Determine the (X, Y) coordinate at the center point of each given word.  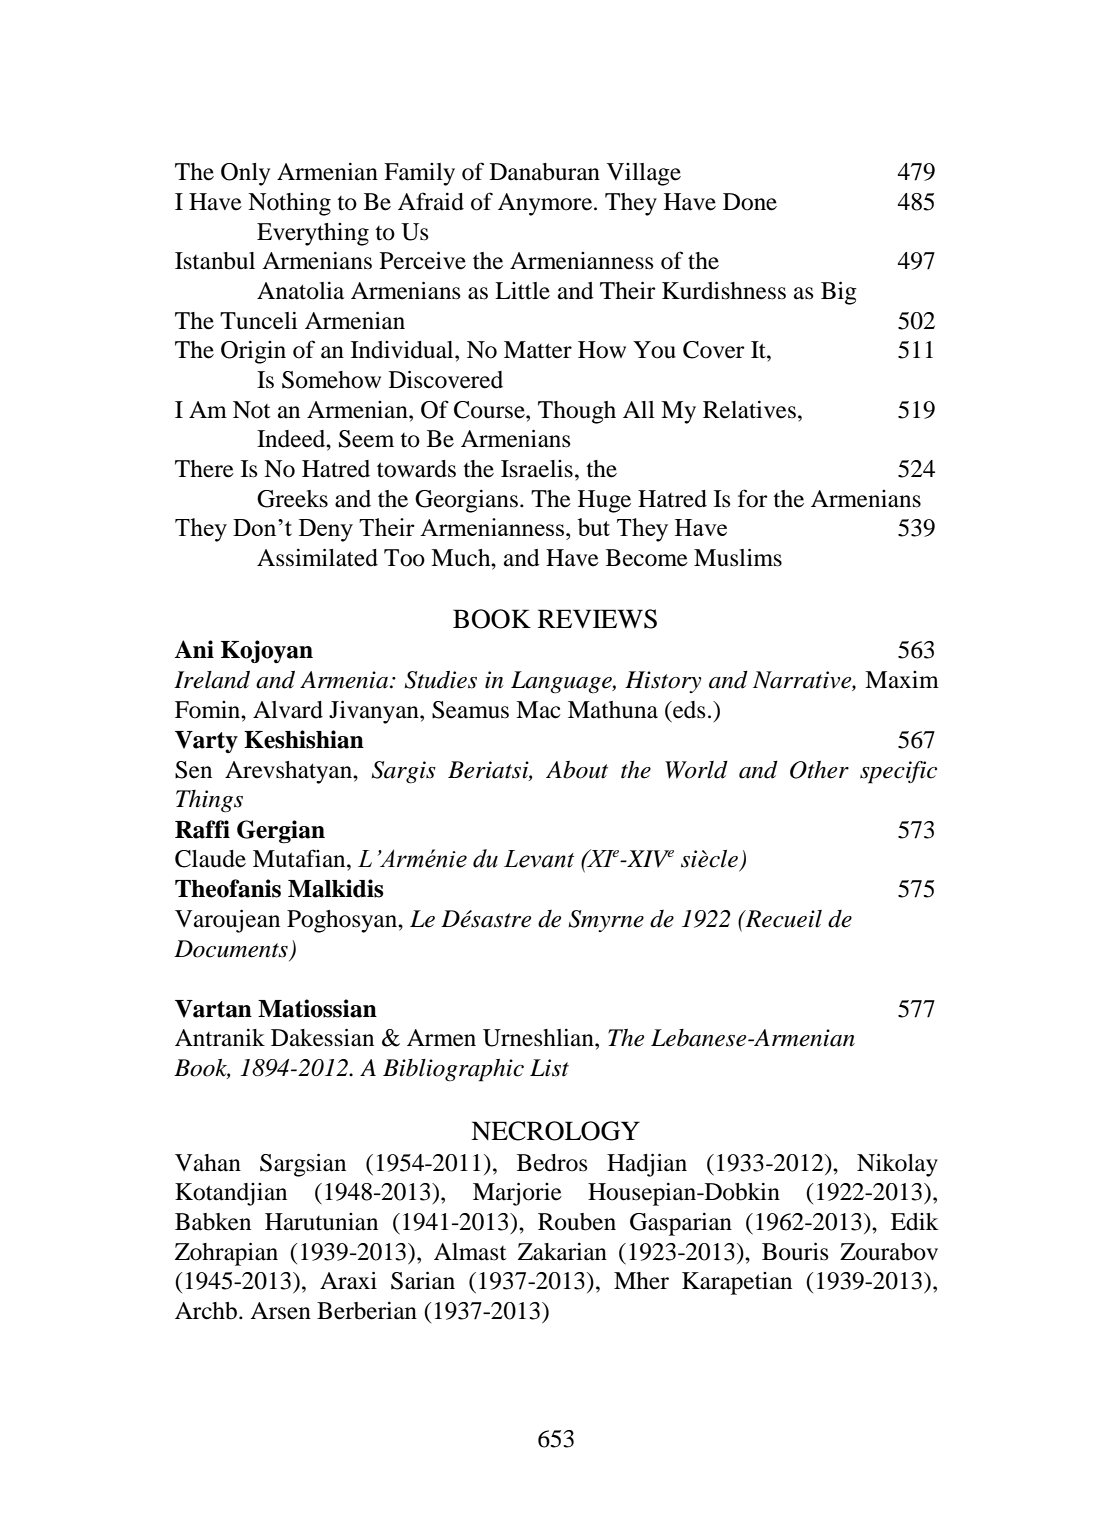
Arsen (280, 1311)
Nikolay (897, 1165)
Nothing (289, 204)
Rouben (577, 1222)
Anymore (546, 204)
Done (750, 202)
